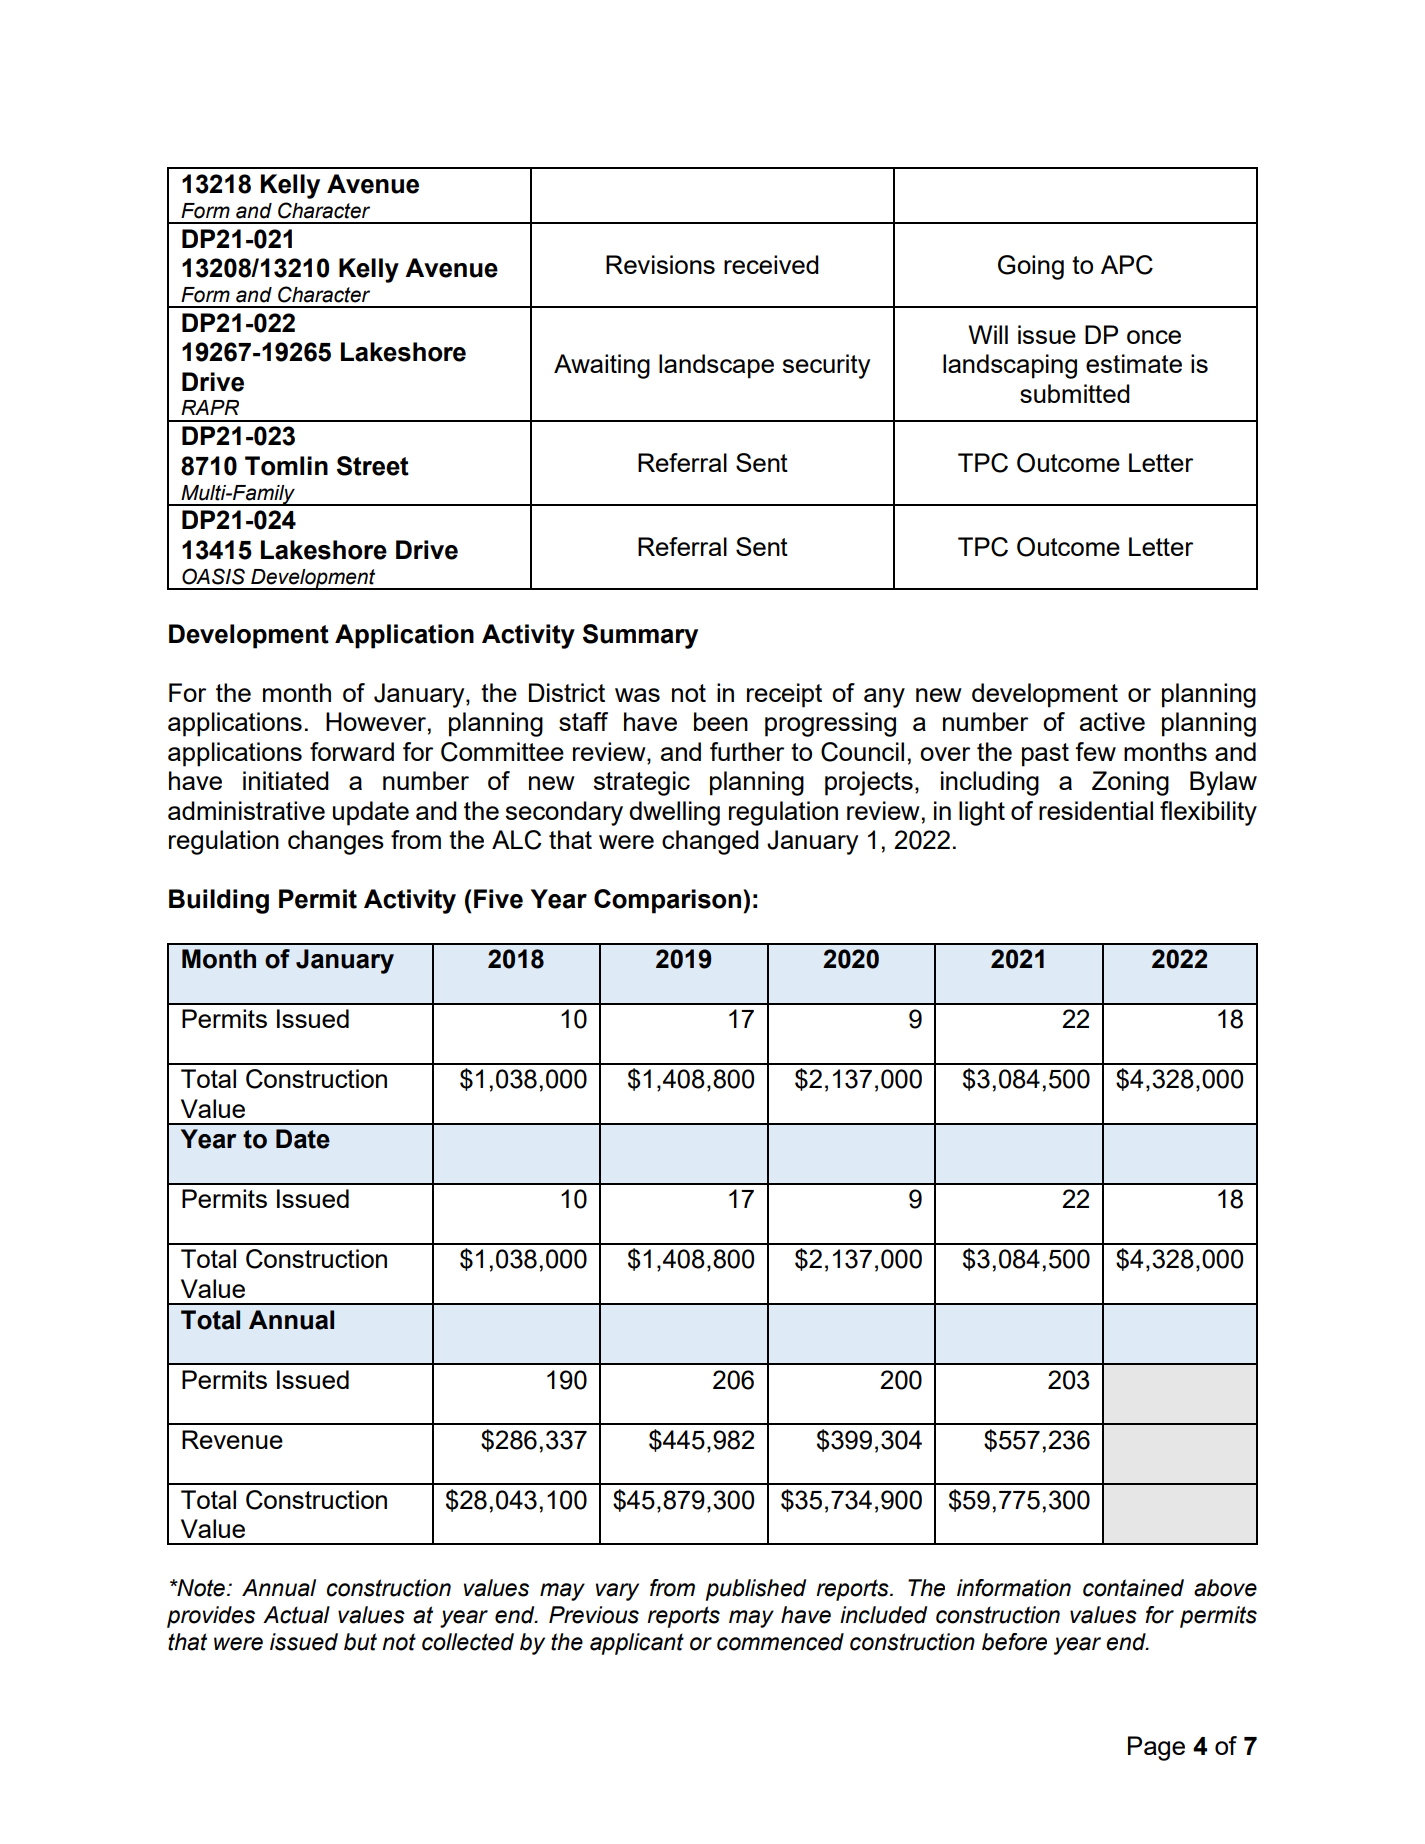 This screenshot has height=1844, width=1425. Describe the element at coordinates (1096, 810) in the screenshot. I see `residential` at that location.
